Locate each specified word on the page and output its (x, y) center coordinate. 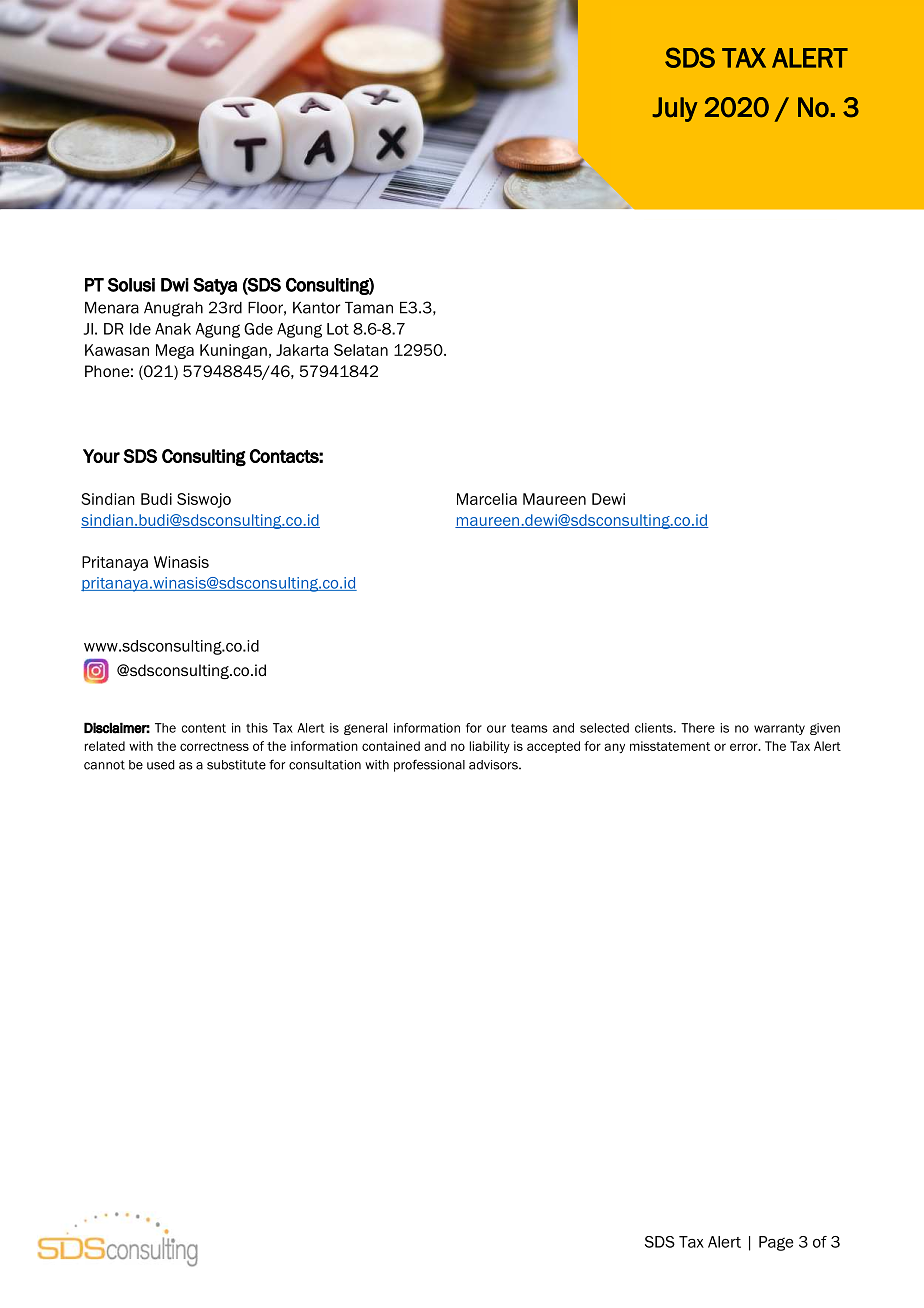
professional (429, 765)
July (674, 109)
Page (776, 1243)
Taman (369, 308)
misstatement (670, 746)
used (161, 765)
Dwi (175, 285)
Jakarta (302, 350)
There (698, 728)
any (614, 748)
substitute (236, 765)
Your (101, 456)
